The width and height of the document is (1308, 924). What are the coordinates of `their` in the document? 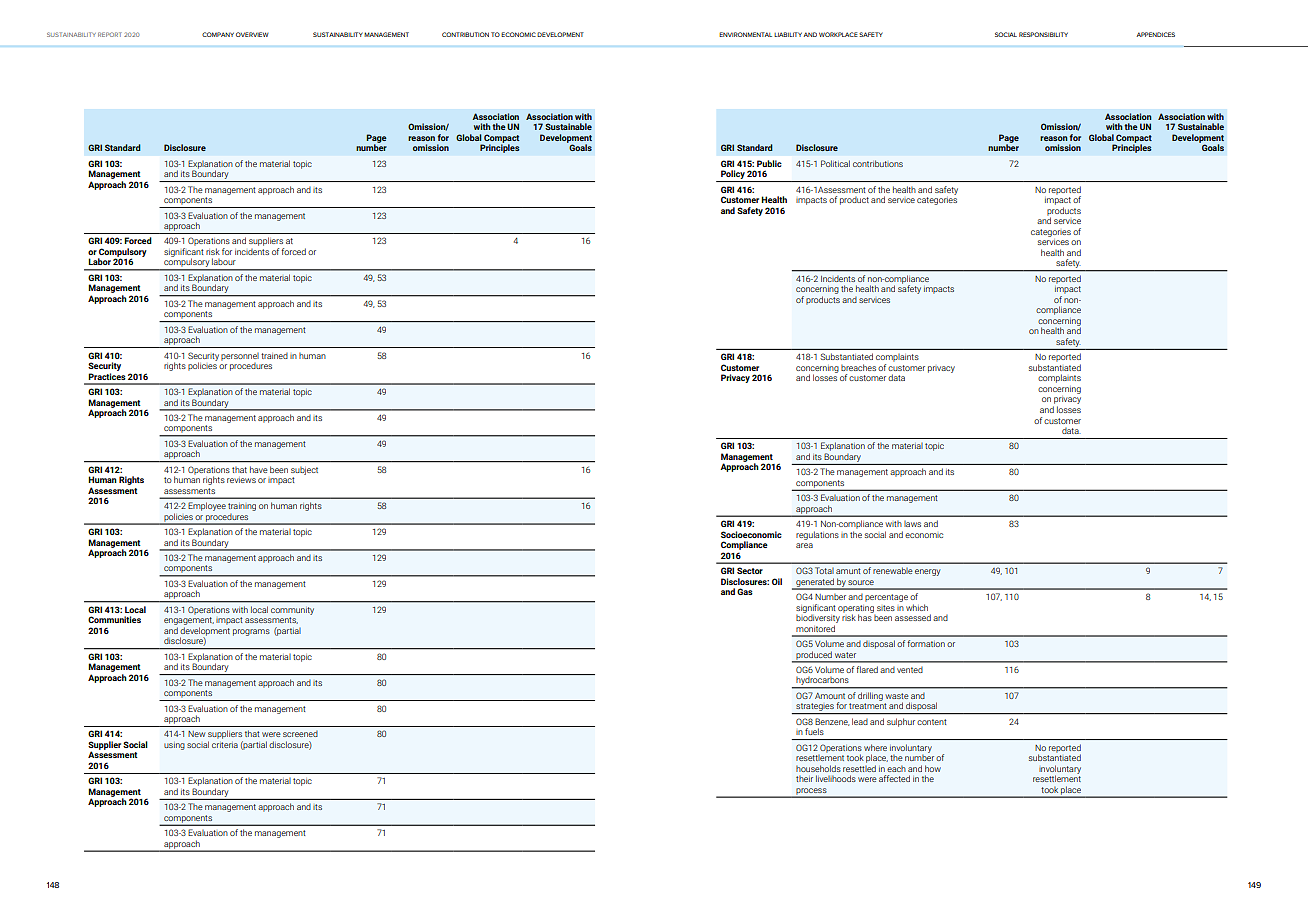 It's located at (804, 779).
